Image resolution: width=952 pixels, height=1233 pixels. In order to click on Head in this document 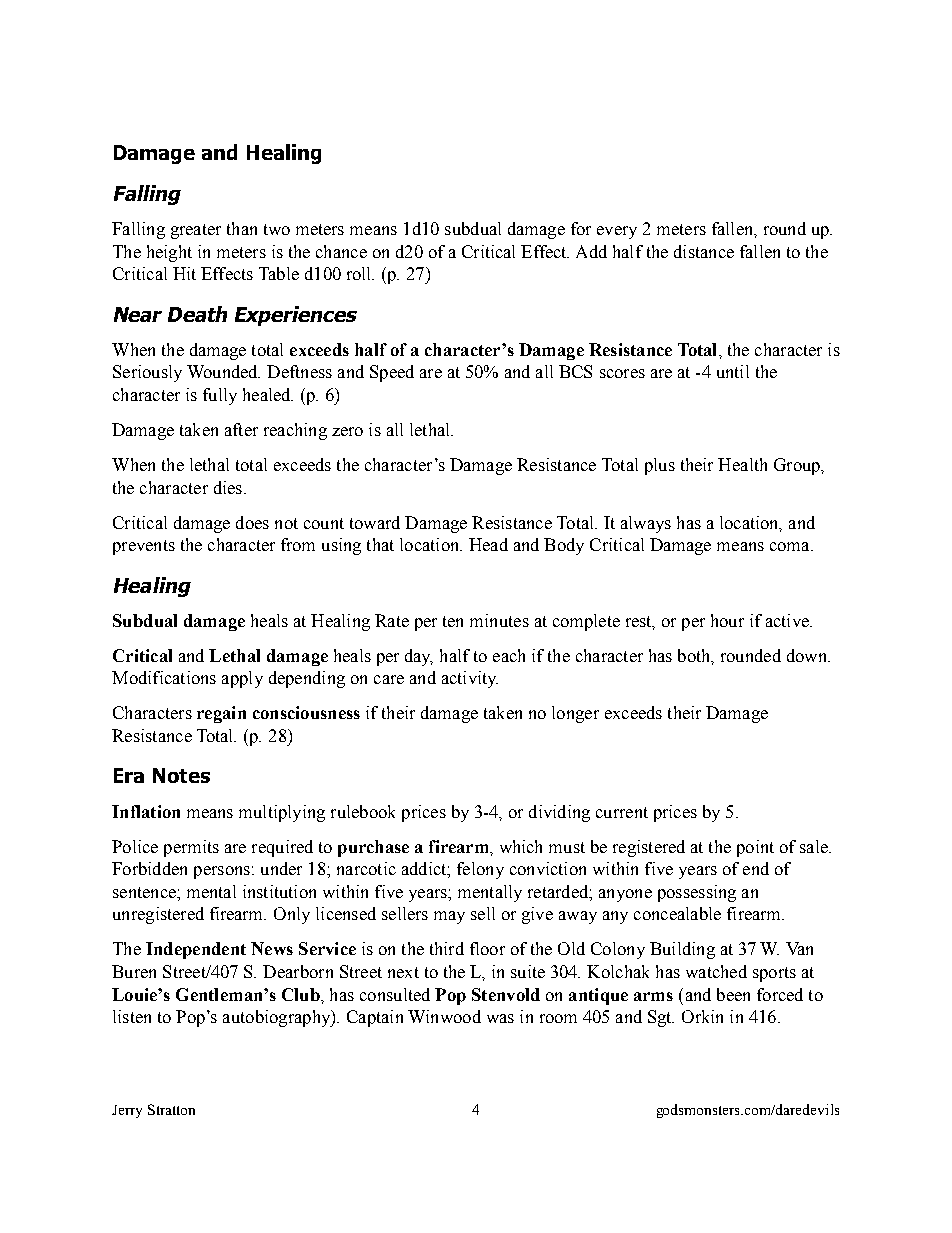, I will do `click(488, 544)`.
